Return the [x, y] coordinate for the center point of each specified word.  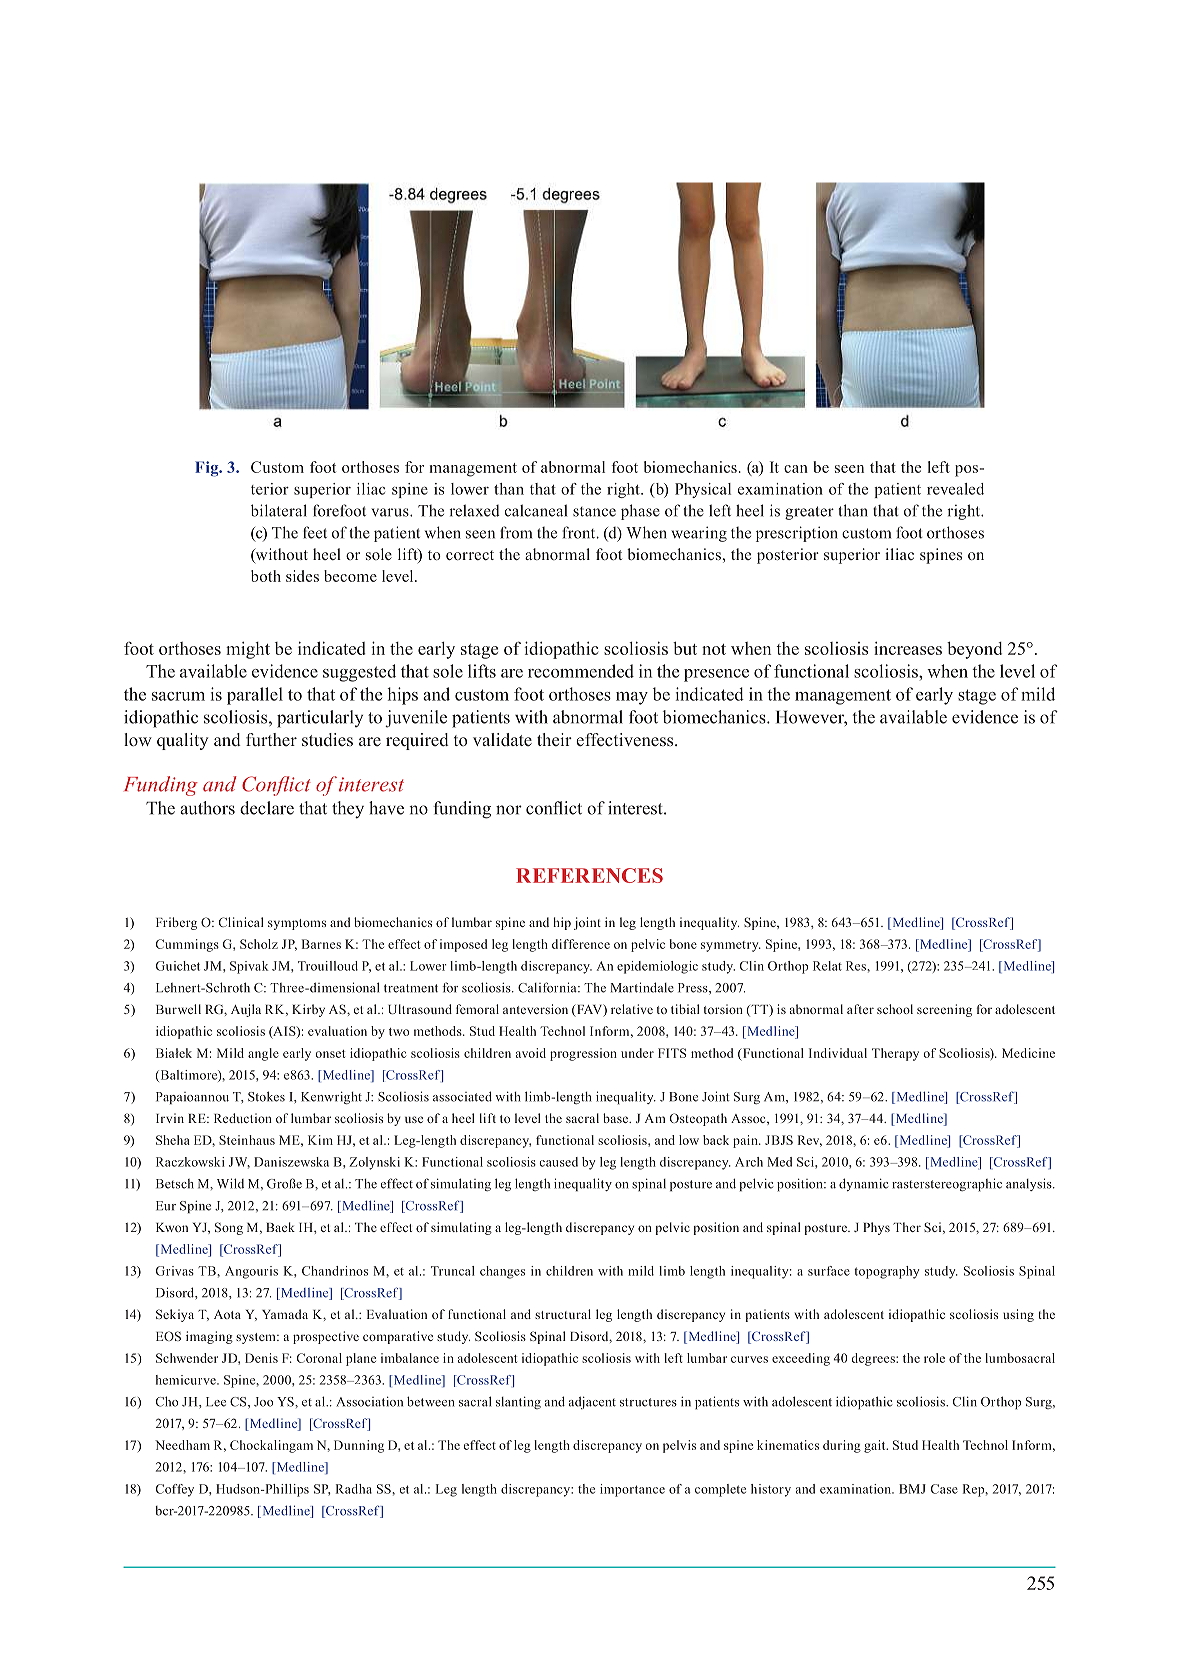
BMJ [912, 1489]
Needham [182, 1445]
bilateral [279, 510]
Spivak [249, 967]
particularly [320, 719]
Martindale [642, 987]
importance [632, 1490]
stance [594, 512]
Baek [280, 1227]
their [554, 739]
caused [558, 1162]
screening [944, 1010]
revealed [955, 489]
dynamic [863, 1184]
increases [908, 648]
